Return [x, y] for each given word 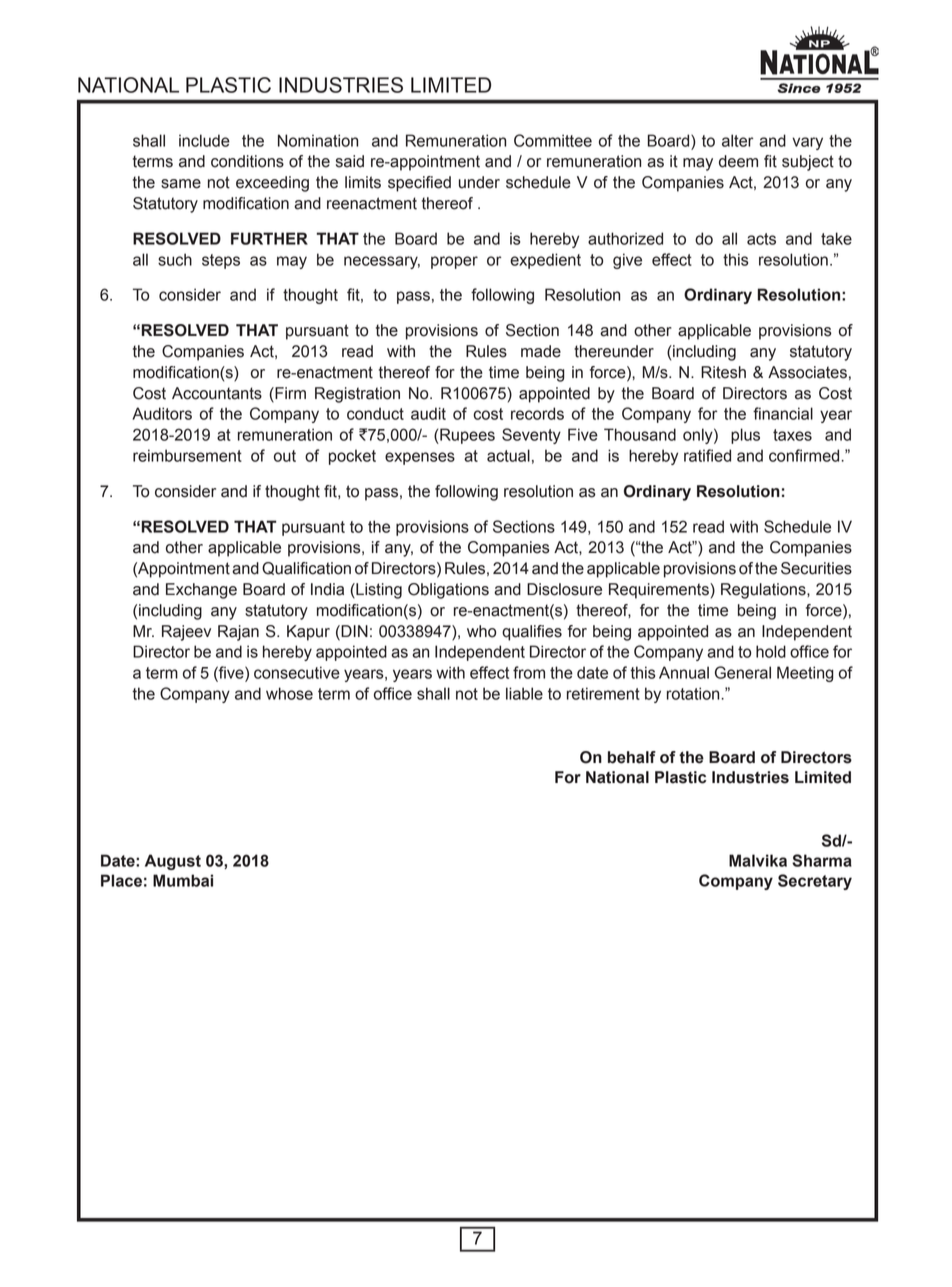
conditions [247, 161]
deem [738, 161]
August [173, 862]
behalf [632, 757]
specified [419, 184]
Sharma [822, 860]
